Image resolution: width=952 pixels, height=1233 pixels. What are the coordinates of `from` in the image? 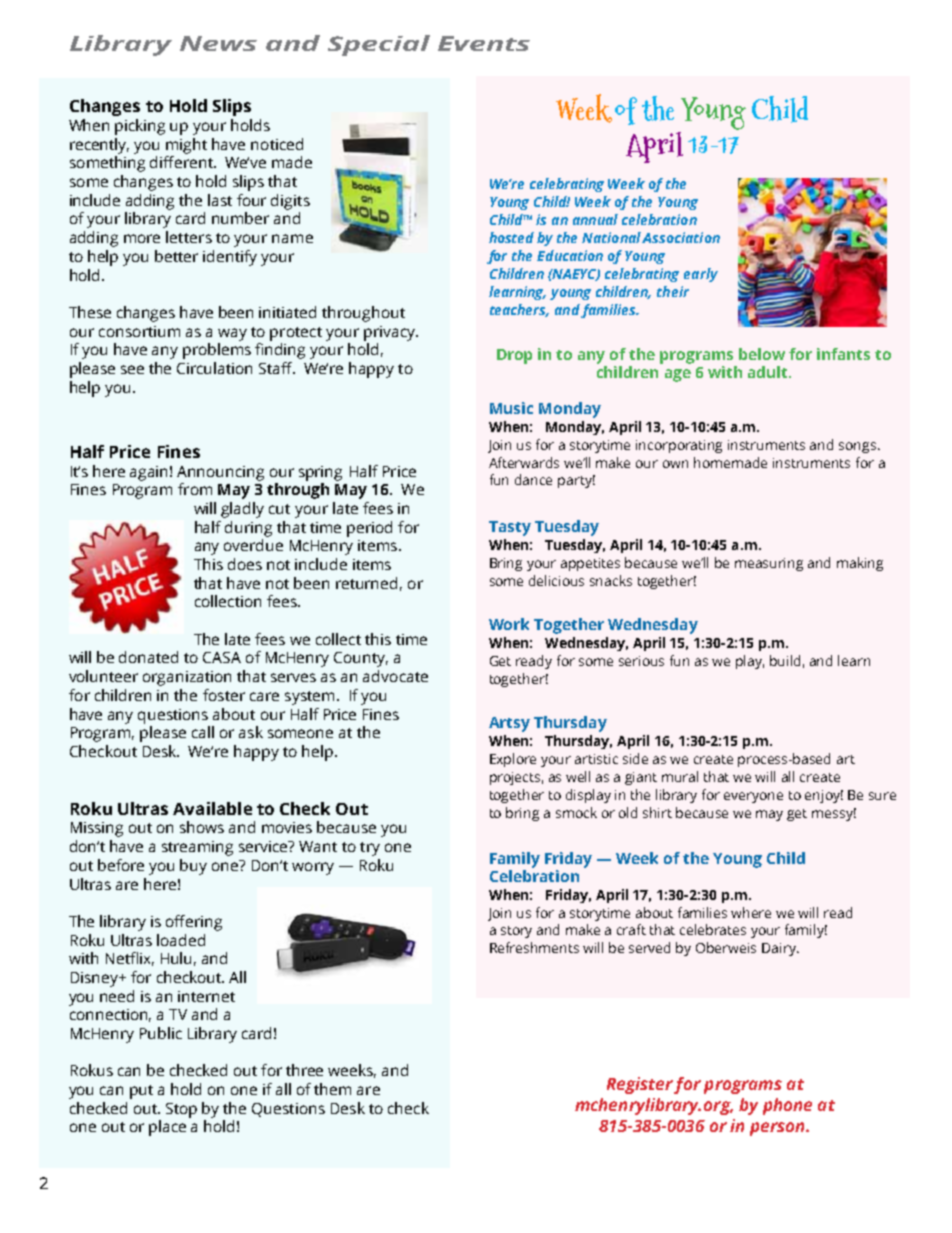 It's located at (195, 489).
